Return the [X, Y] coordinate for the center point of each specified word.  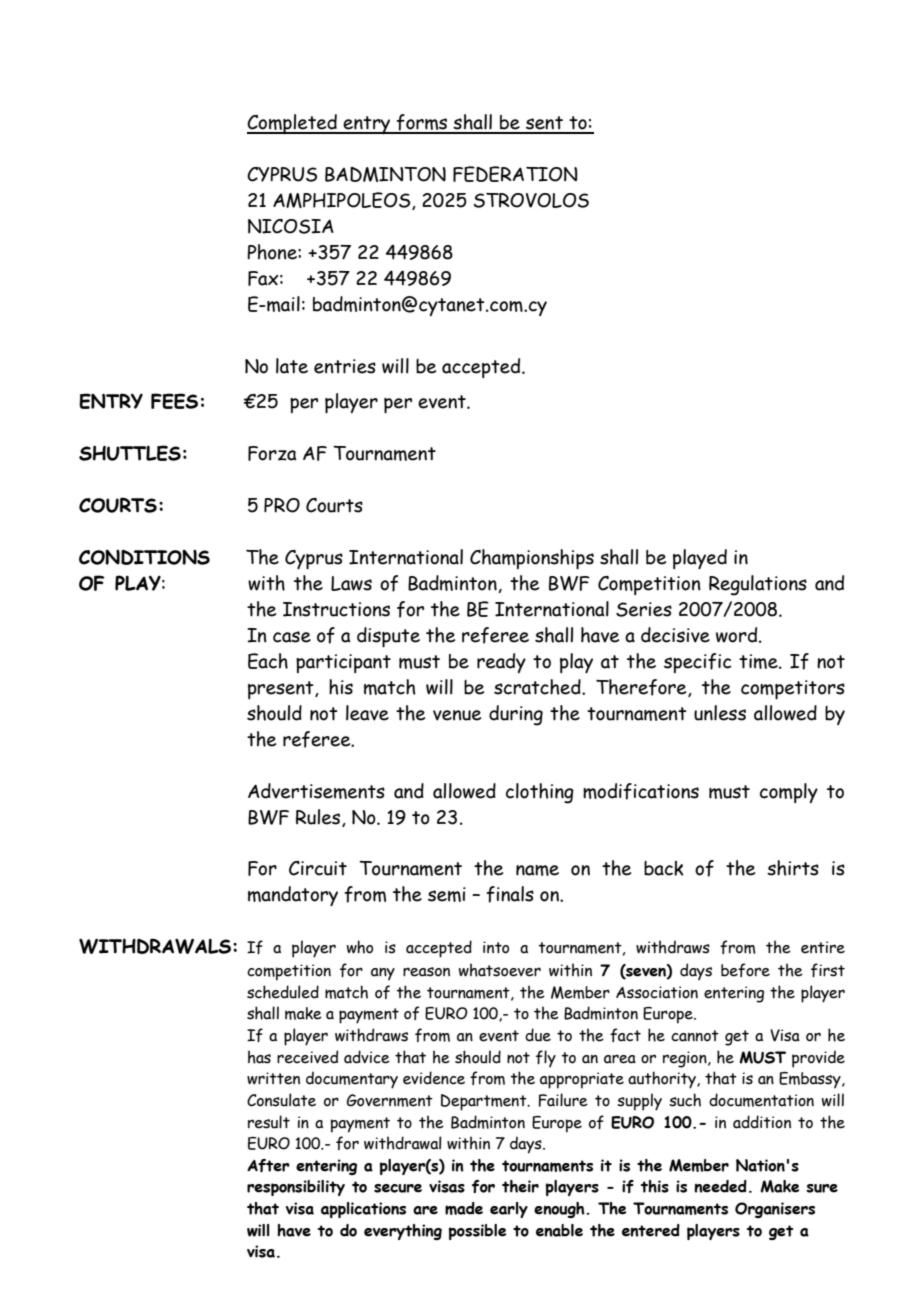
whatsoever [500, 970]
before [745, 970]
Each [268, 661]
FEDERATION [515, 174]
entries [345, 366]
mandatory [293, 896]
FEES [174, 401]
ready [501, 663]
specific [698, 663]
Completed [293, 124]
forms [422, 123]
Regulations [758, 585]
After [268, 1165]
